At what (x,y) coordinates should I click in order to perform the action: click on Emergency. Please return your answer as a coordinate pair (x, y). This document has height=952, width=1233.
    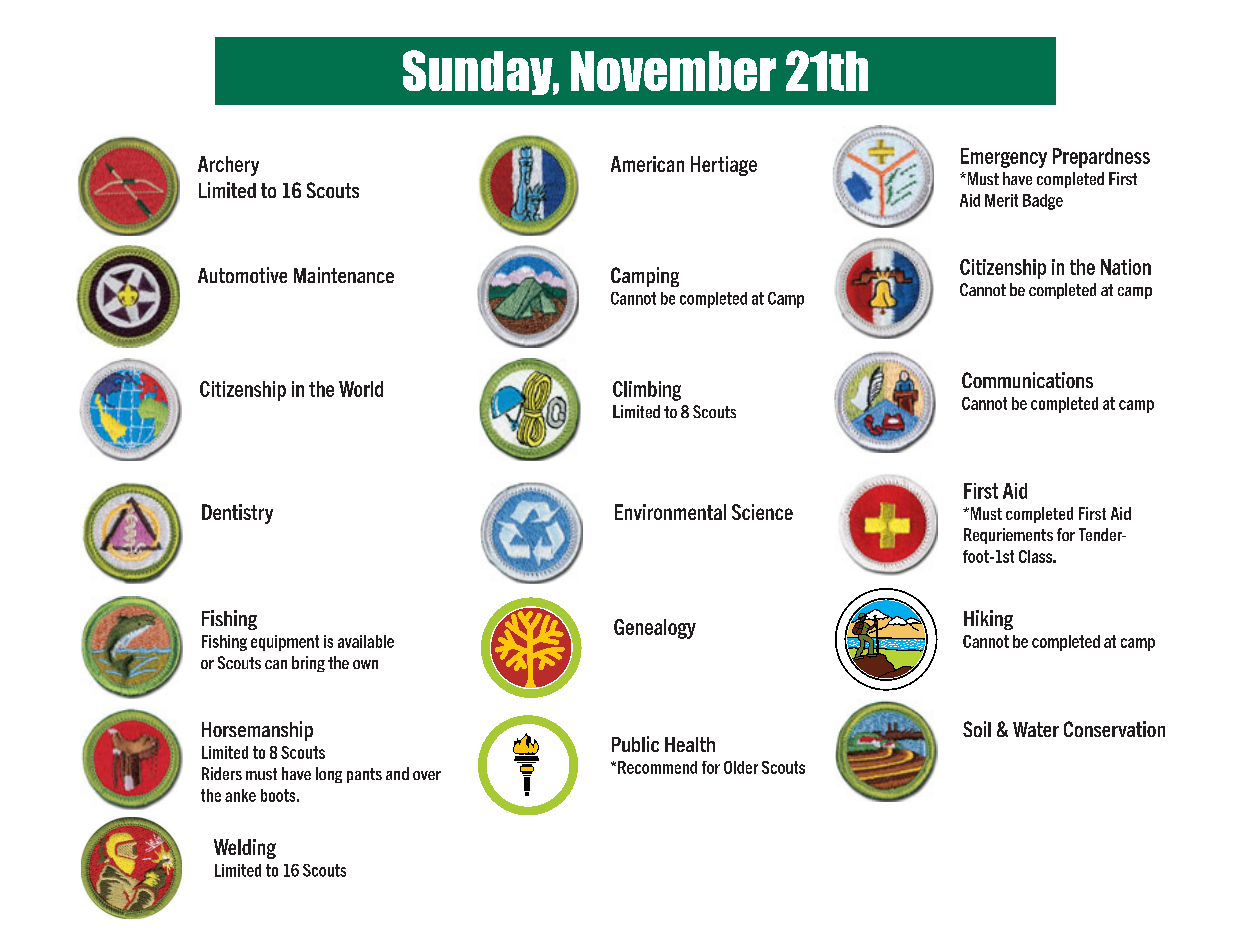
    Looking at the image, I should click on (1004, 158).
